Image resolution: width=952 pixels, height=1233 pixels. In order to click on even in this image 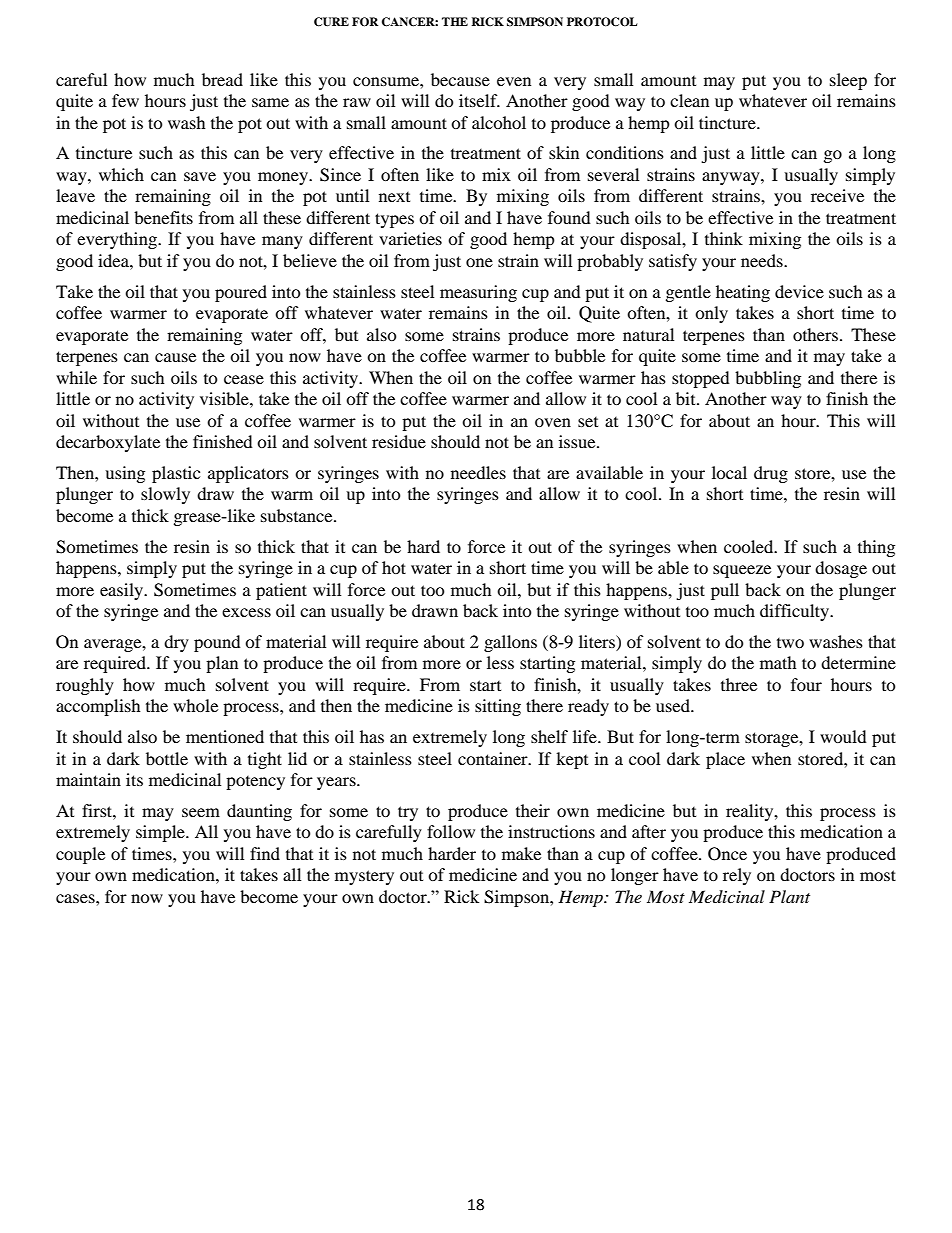, I will do `click(514, 81)`.
